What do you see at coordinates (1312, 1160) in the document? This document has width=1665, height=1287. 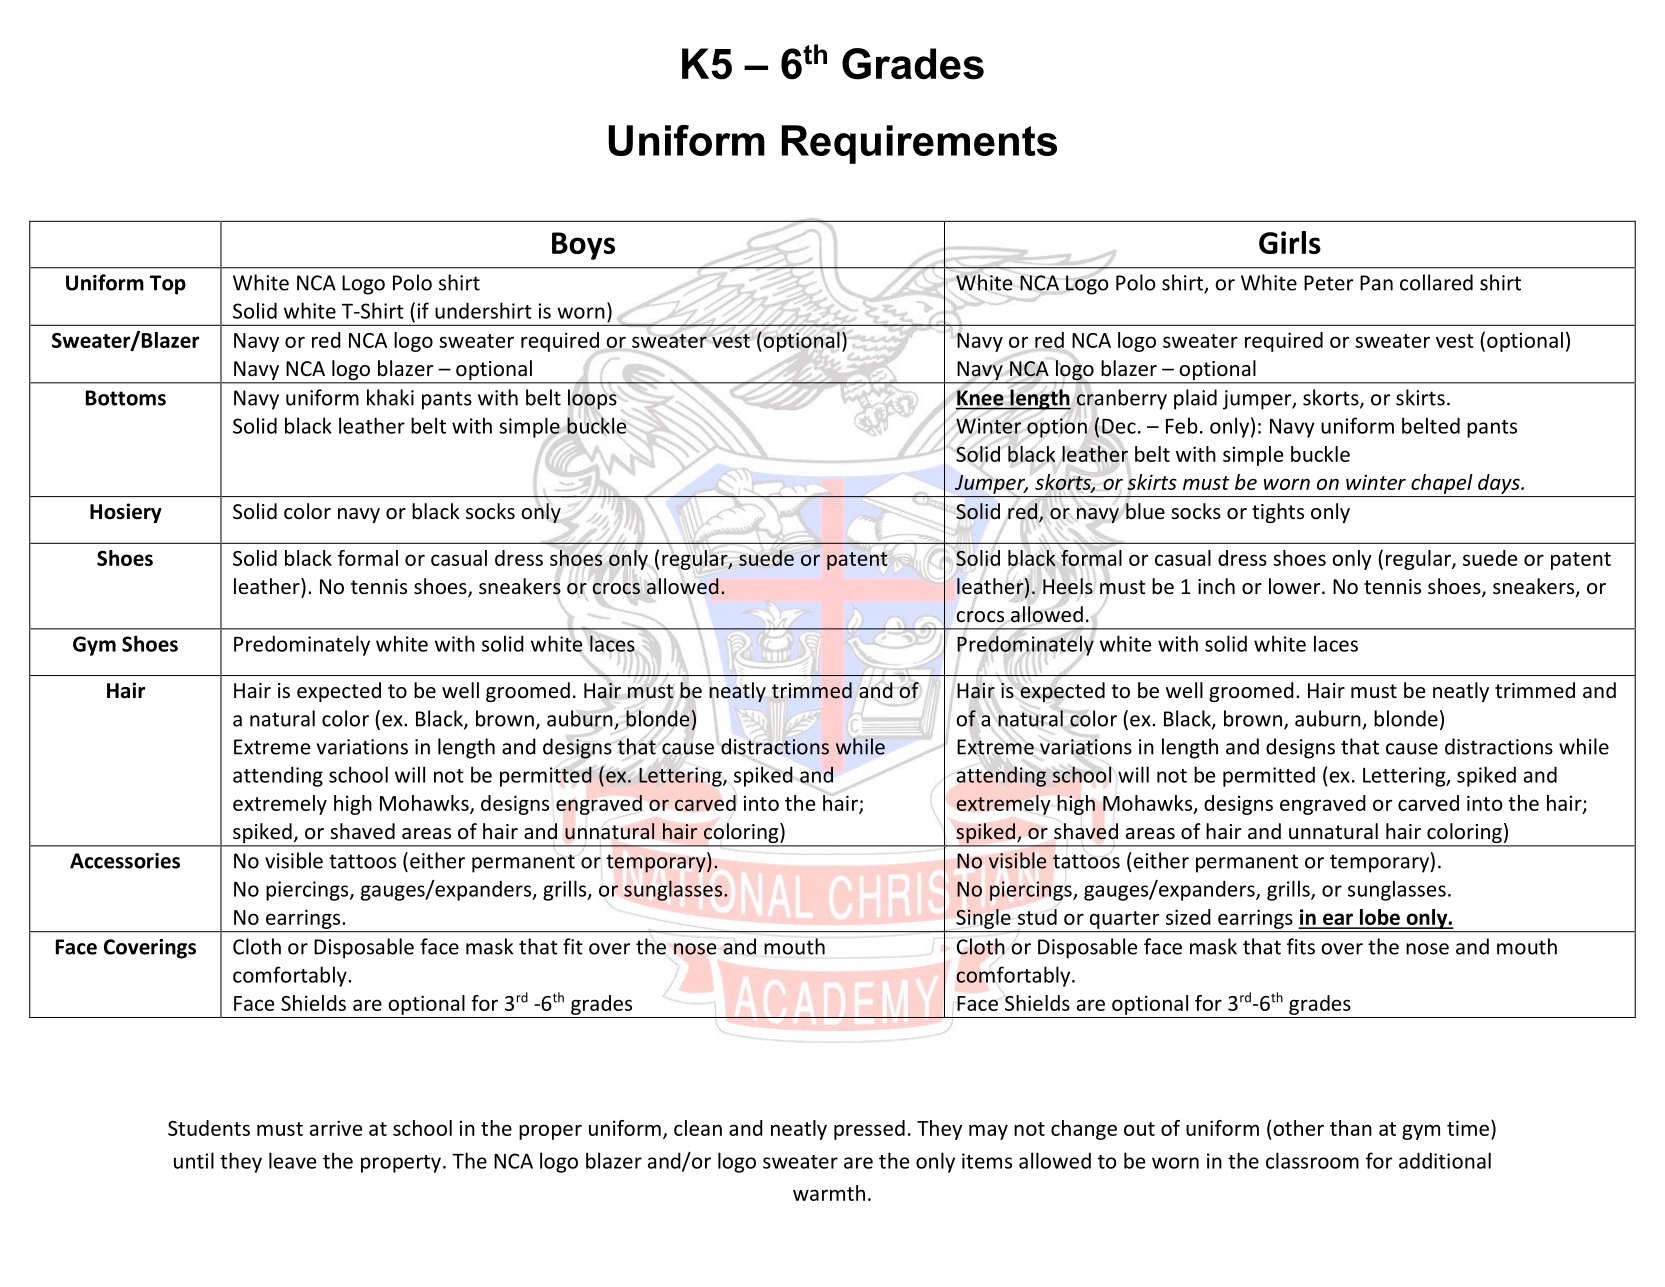 I see `classroom` at bounding box center [1312, 1160].
